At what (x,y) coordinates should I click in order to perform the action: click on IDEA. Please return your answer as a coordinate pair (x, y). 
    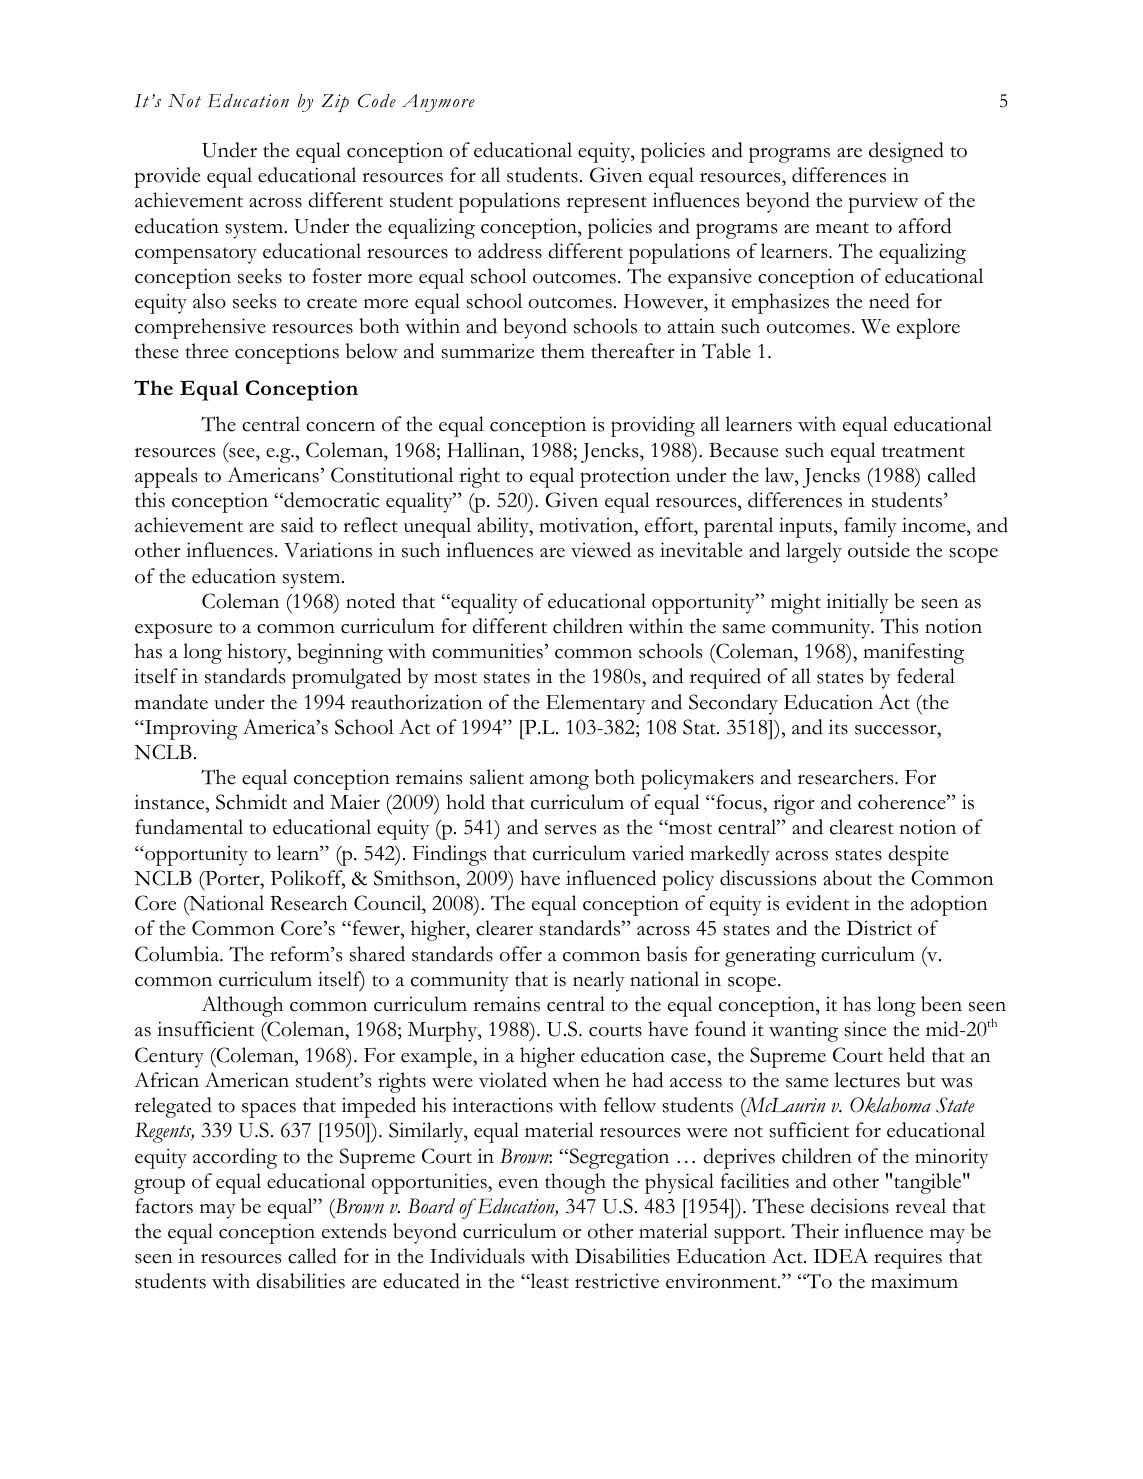
    Looking at the image, I should click on (840, 1255).
